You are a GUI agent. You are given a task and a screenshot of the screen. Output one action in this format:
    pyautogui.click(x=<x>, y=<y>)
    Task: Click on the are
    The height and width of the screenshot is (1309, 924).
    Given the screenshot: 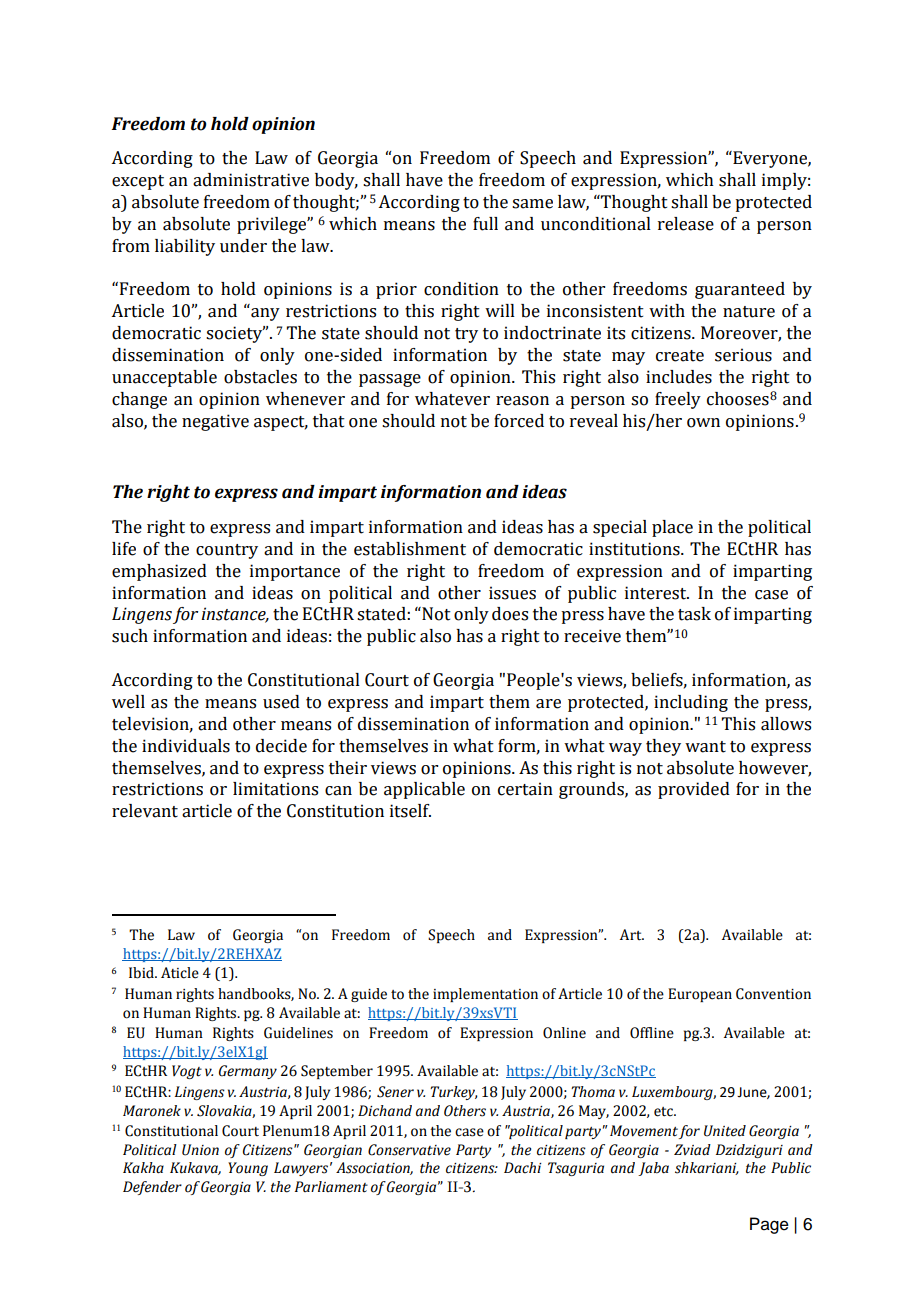 What is the action you would take?
    pyautogui.click(x=548, y=704)
